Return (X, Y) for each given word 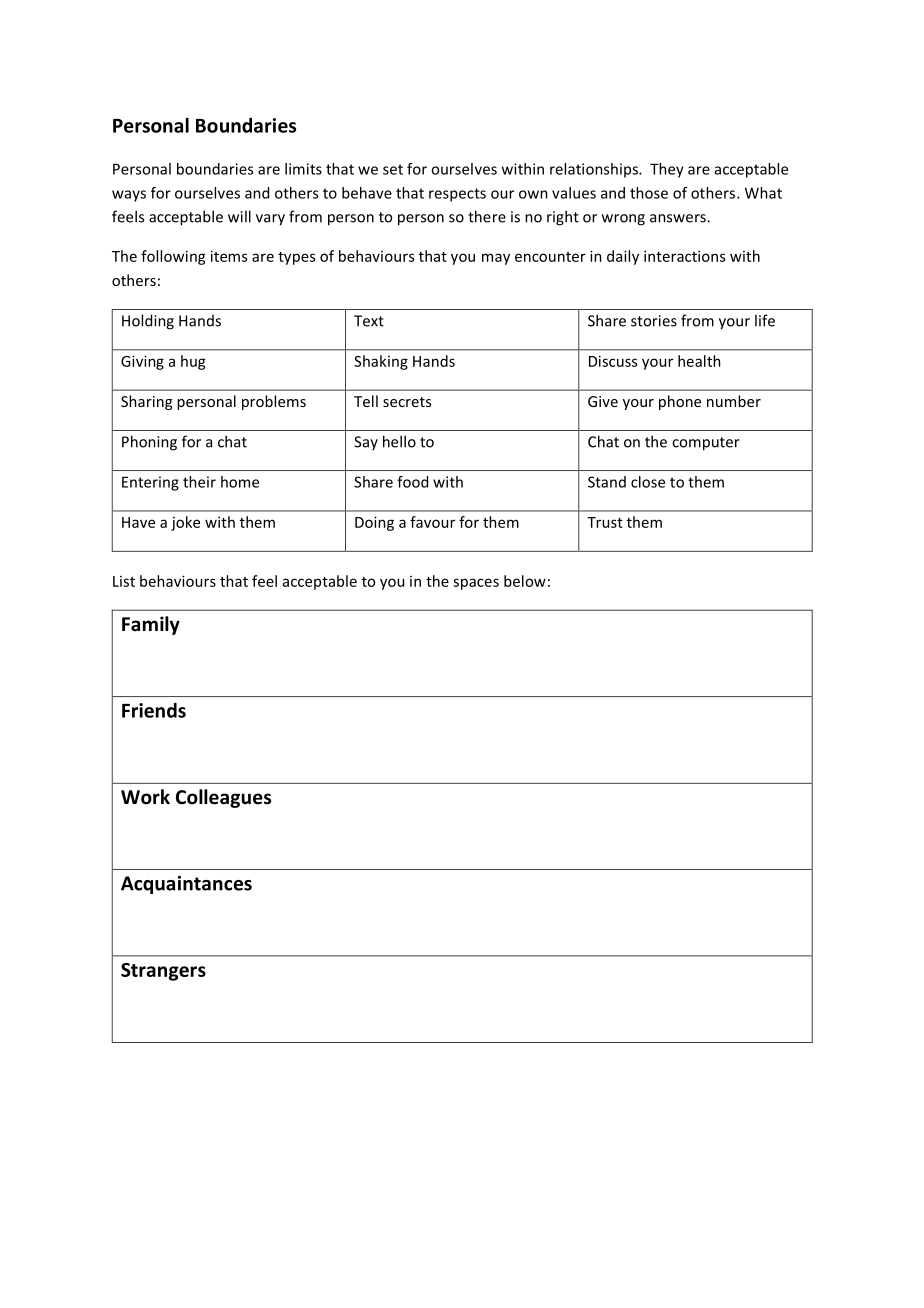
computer (706, 444)
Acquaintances (186, 885)
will (239, 216)
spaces (476, 584)
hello (399, 441)
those (649, 193)
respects (457, 195)
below (525, 581)
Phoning (149, 443)
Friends (154, 710)
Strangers (163, 972)
